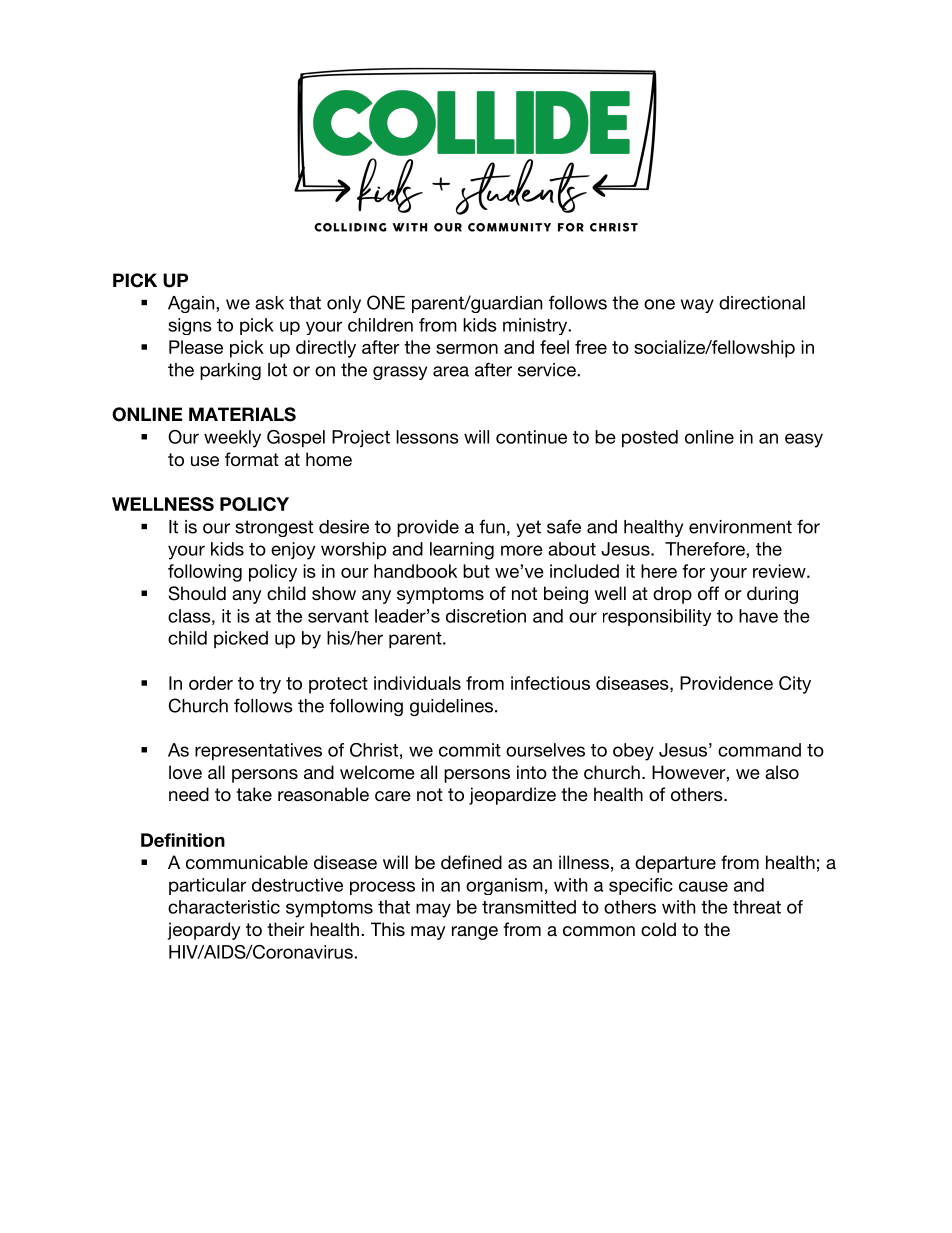  I want to click on fun, so click(492, 526).
